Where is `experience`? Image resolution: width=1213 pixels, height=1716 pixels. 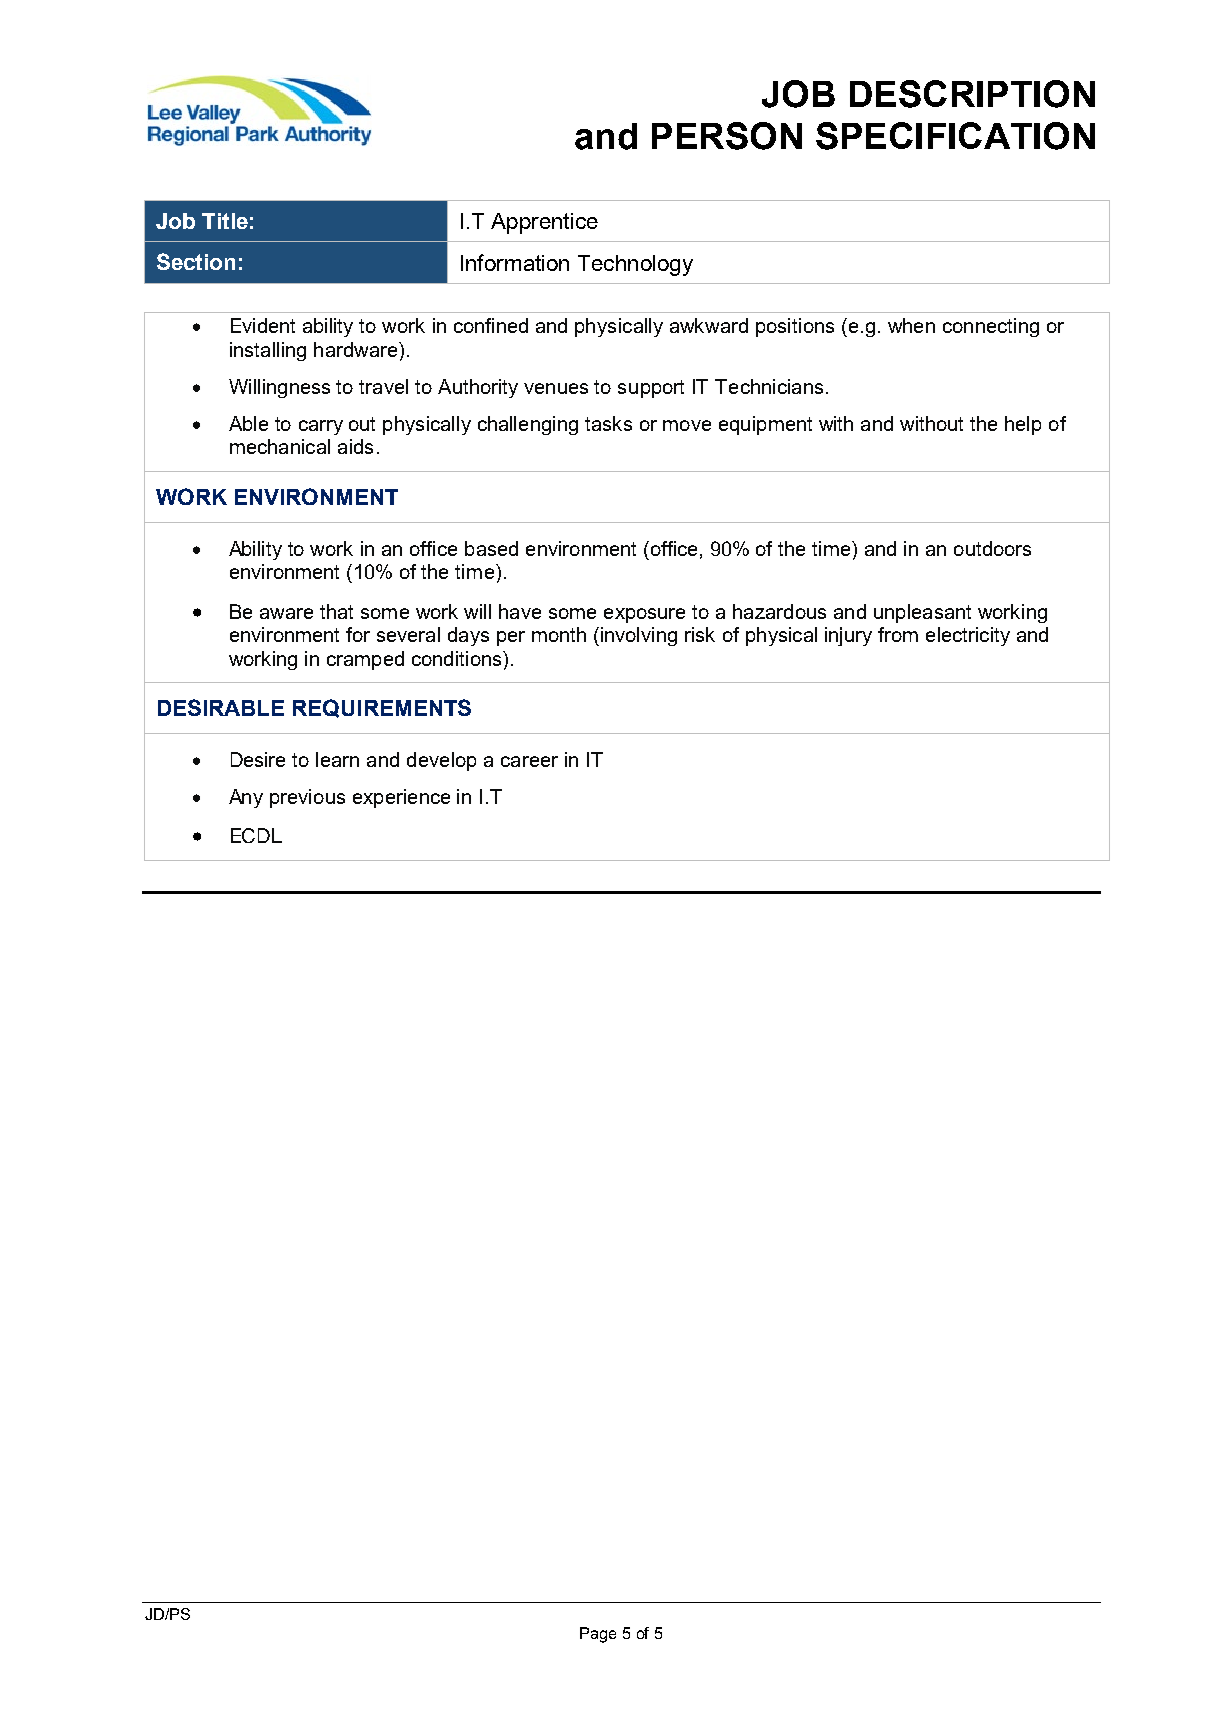
experience is located at coordinates (401, 798).
